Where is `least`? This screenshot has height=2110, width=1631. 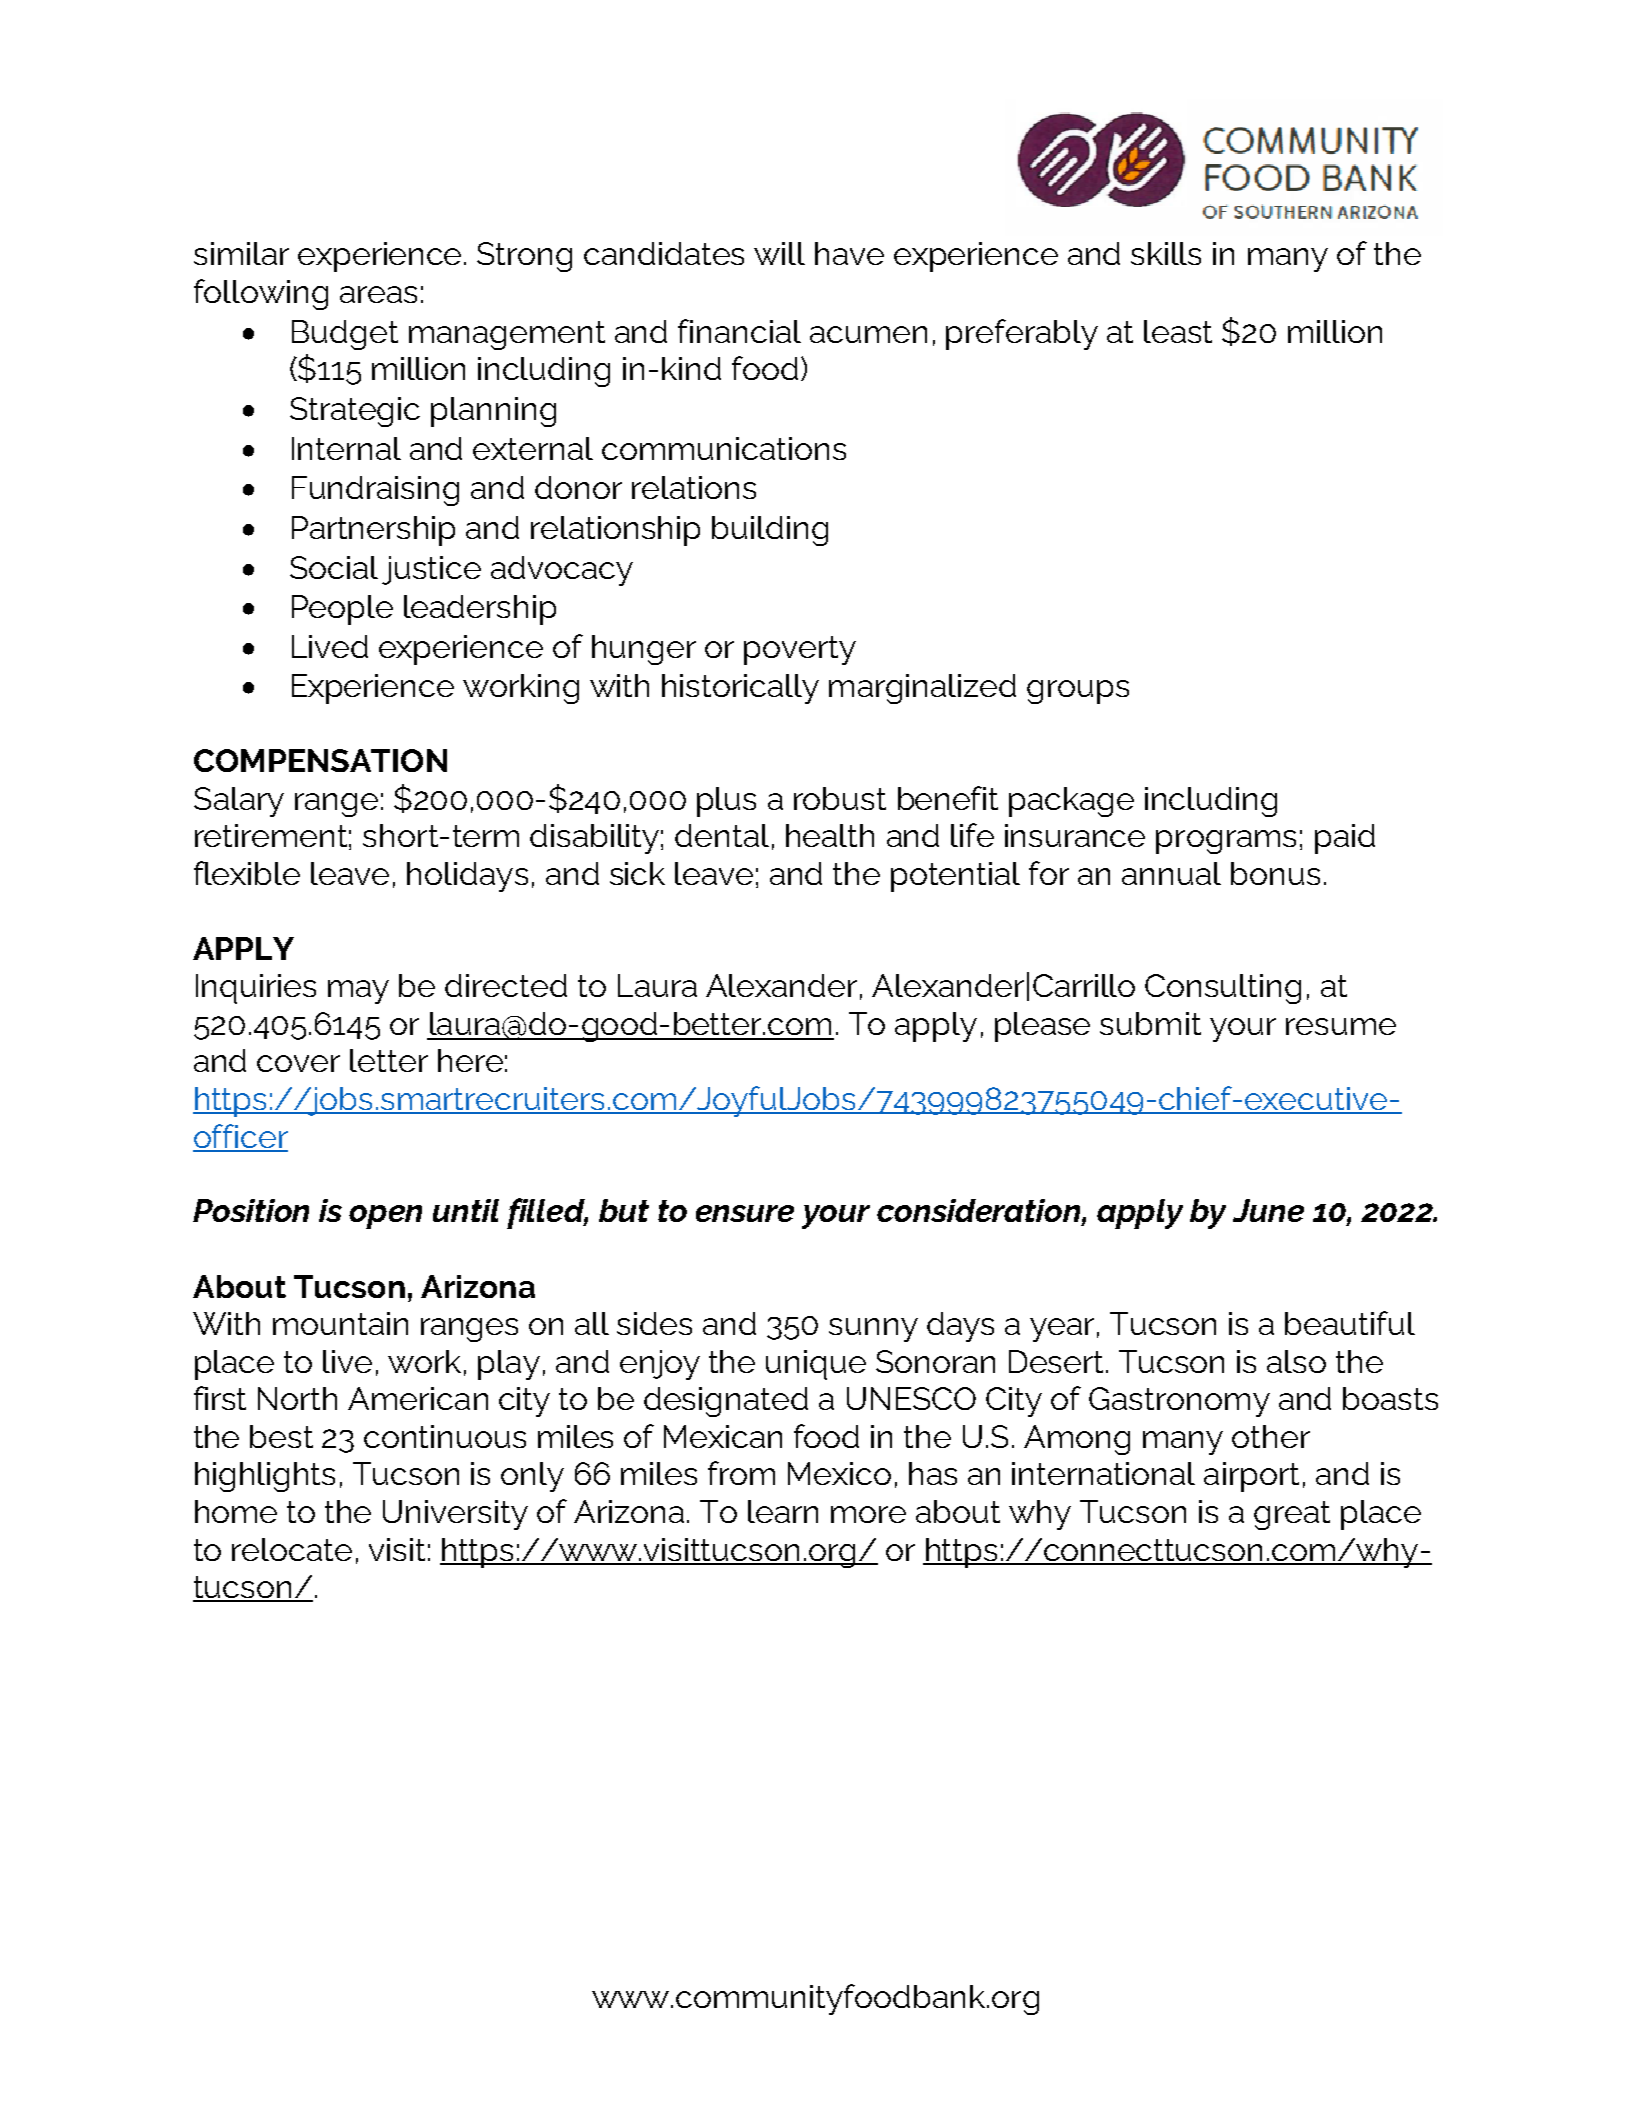 least is located at coordinates (1178, 331).
